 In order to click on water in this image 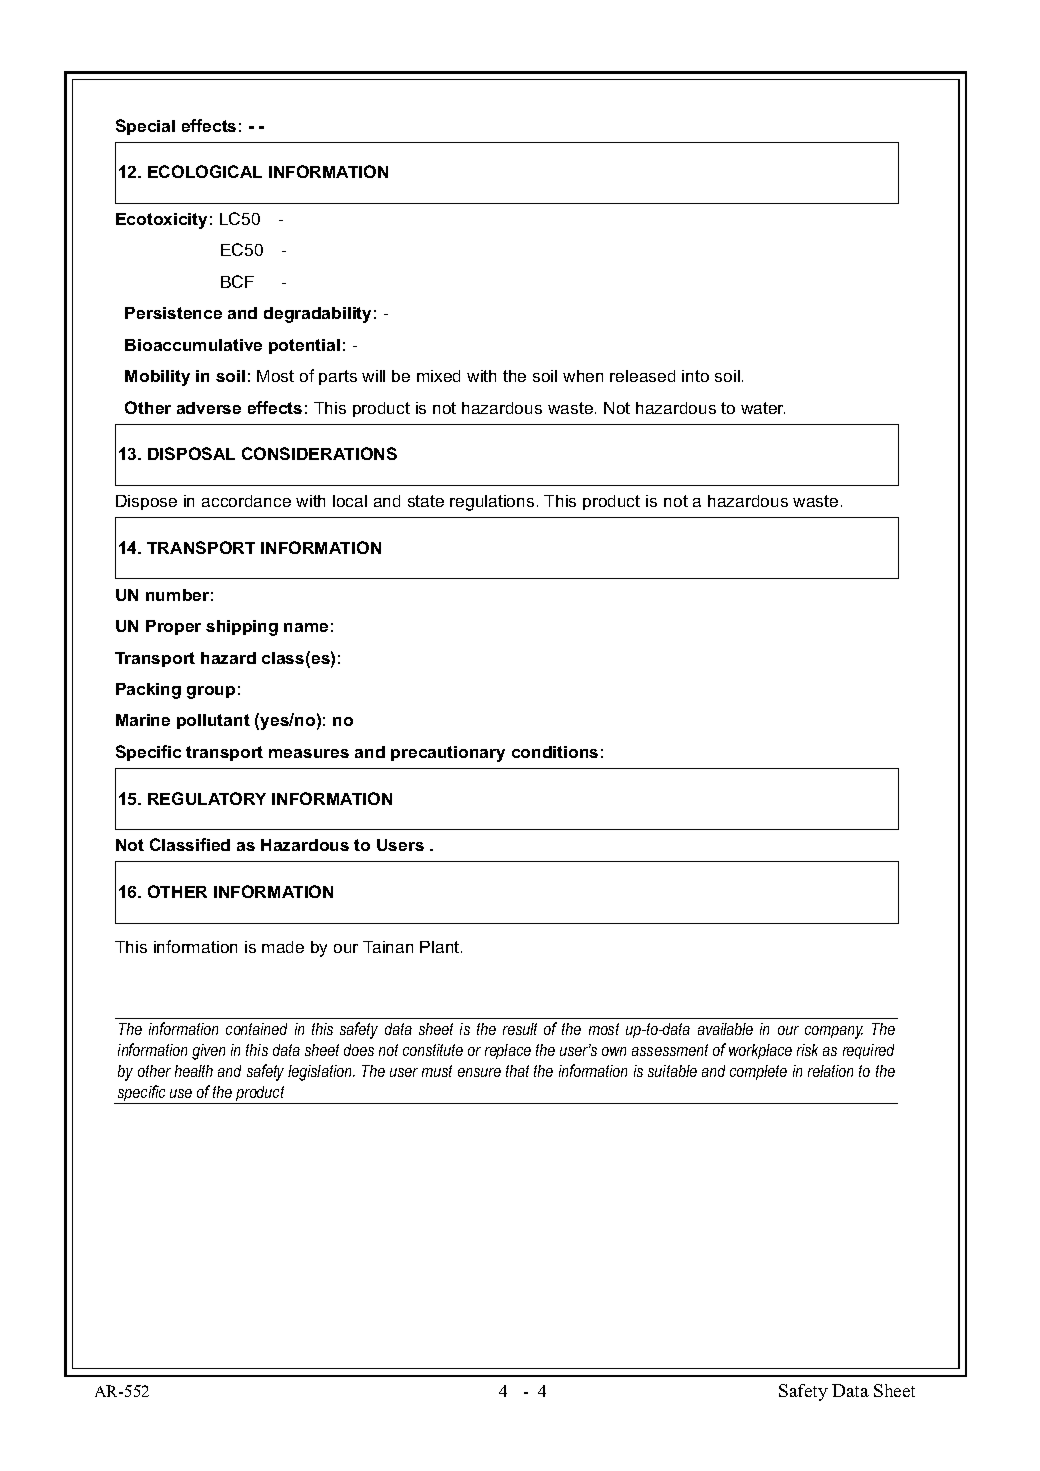, I will do `click(763, 408)`.
